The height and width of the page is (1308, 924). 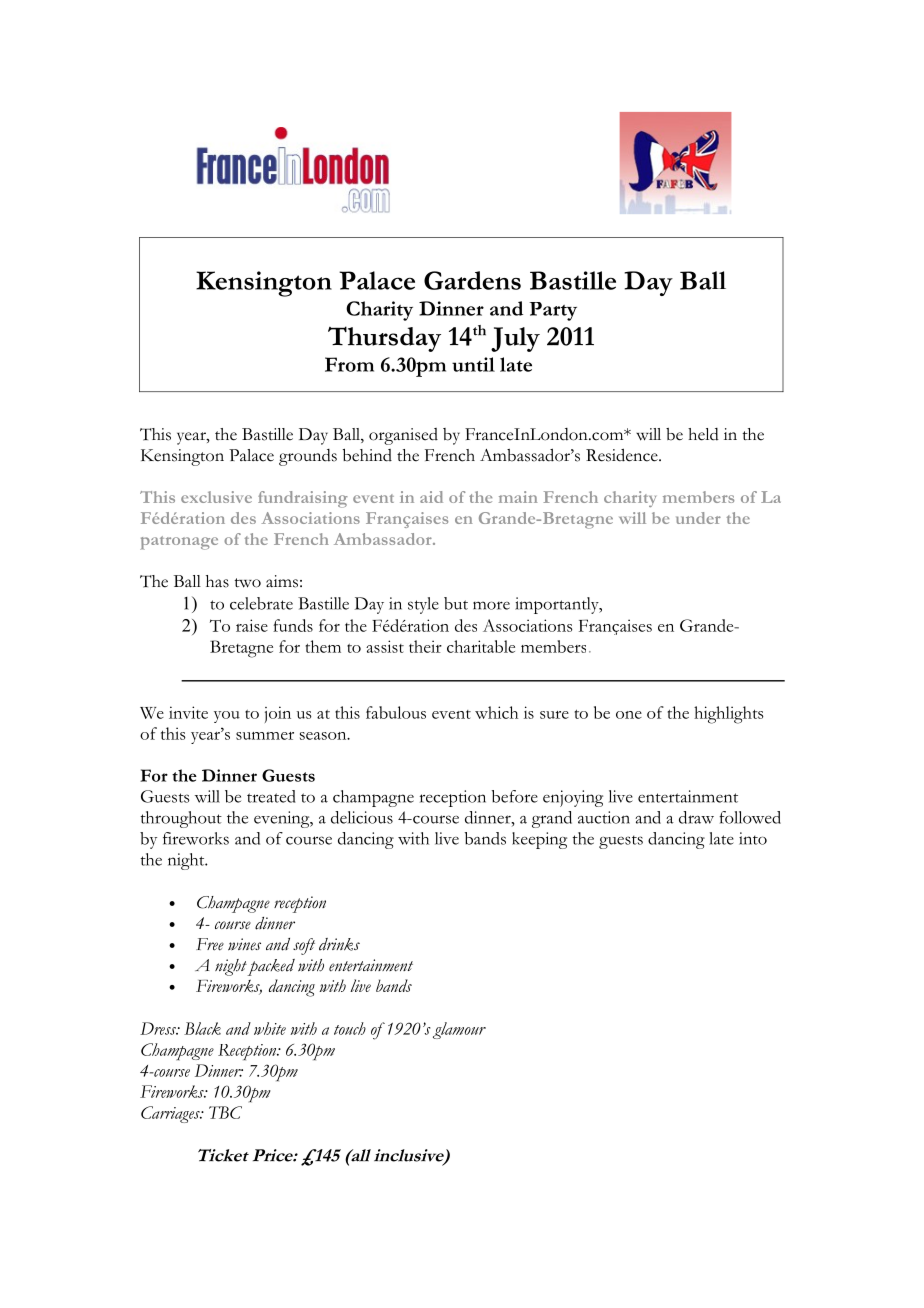 What do you see at coordinates (496, 712) in the page?
I see `which` at bounding box center [496, 712].
